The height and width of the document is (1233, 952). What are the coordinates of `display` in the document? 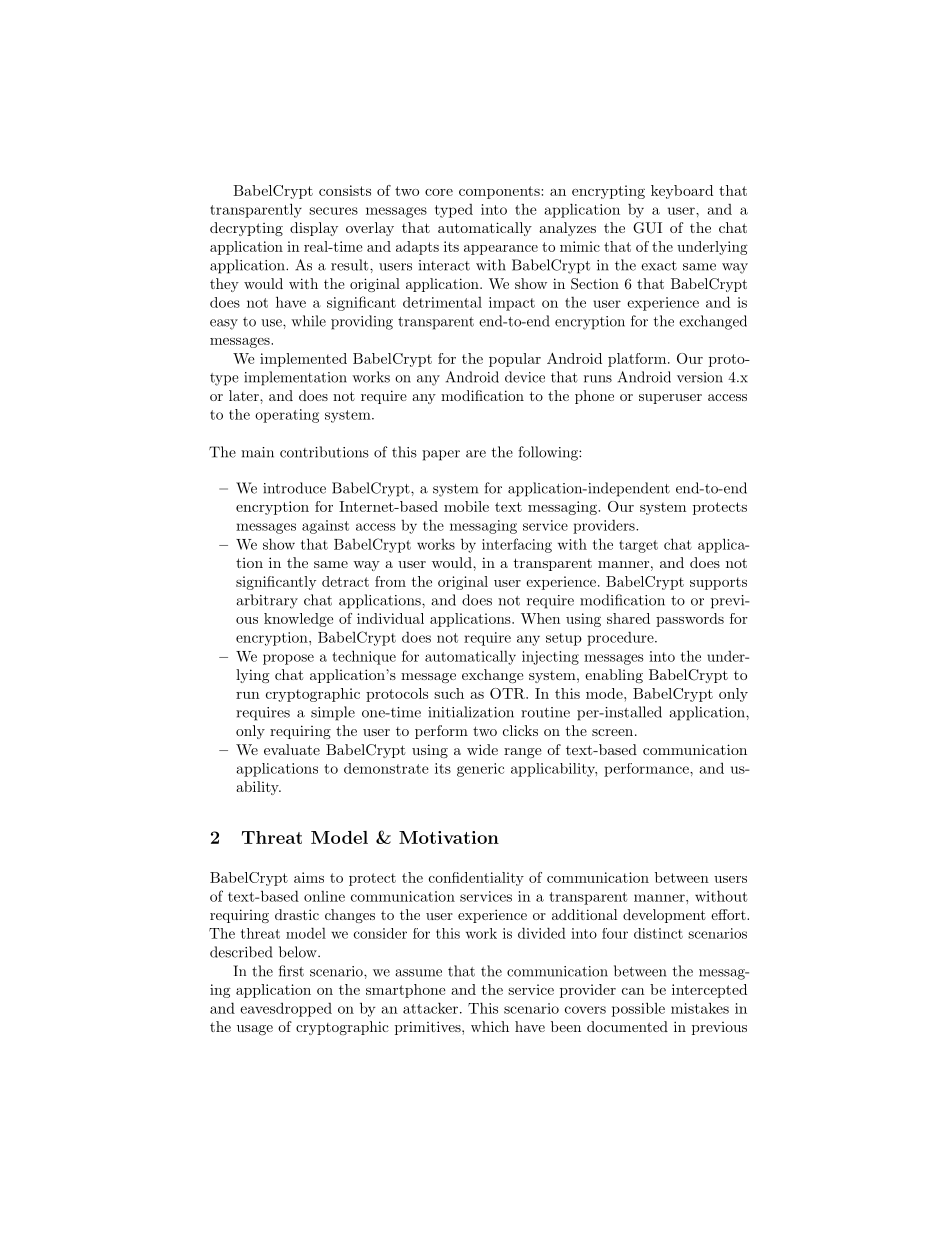 It's located at (314, 229).
